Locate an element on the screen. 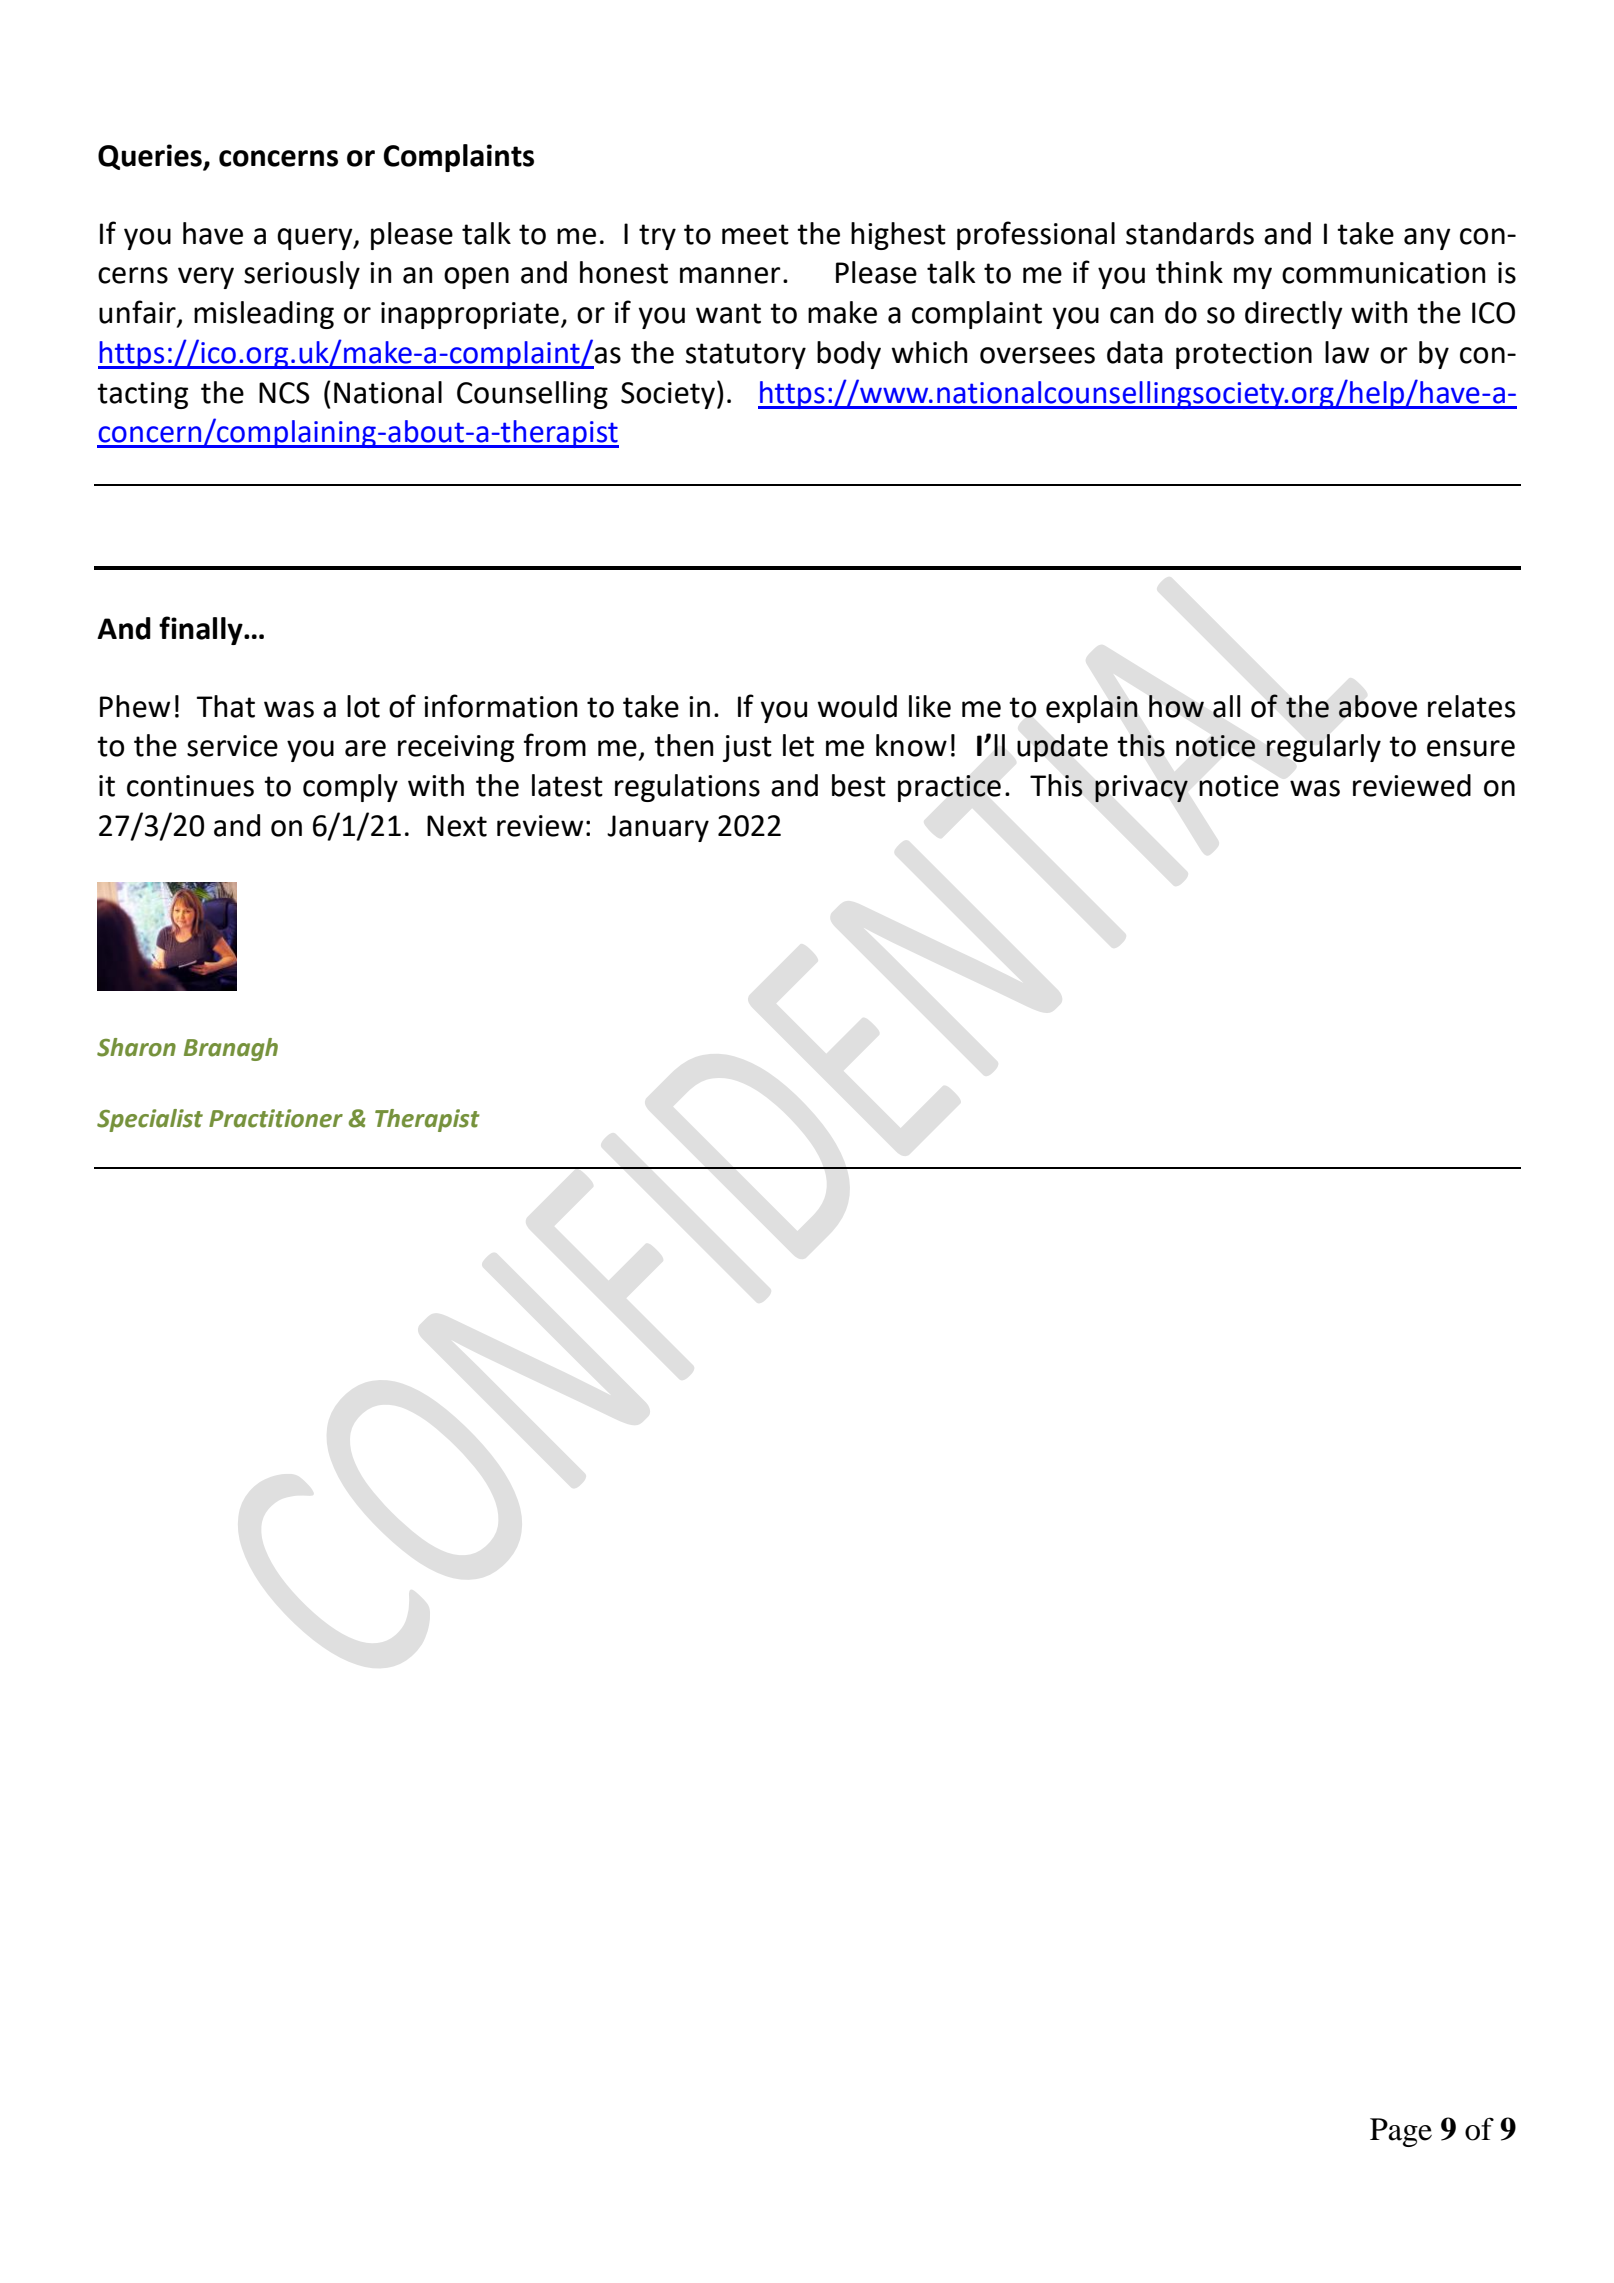 Image resolution: width=1614 pixels, height=2283 pixels. privacy is located at coordinates (1141, 789).
